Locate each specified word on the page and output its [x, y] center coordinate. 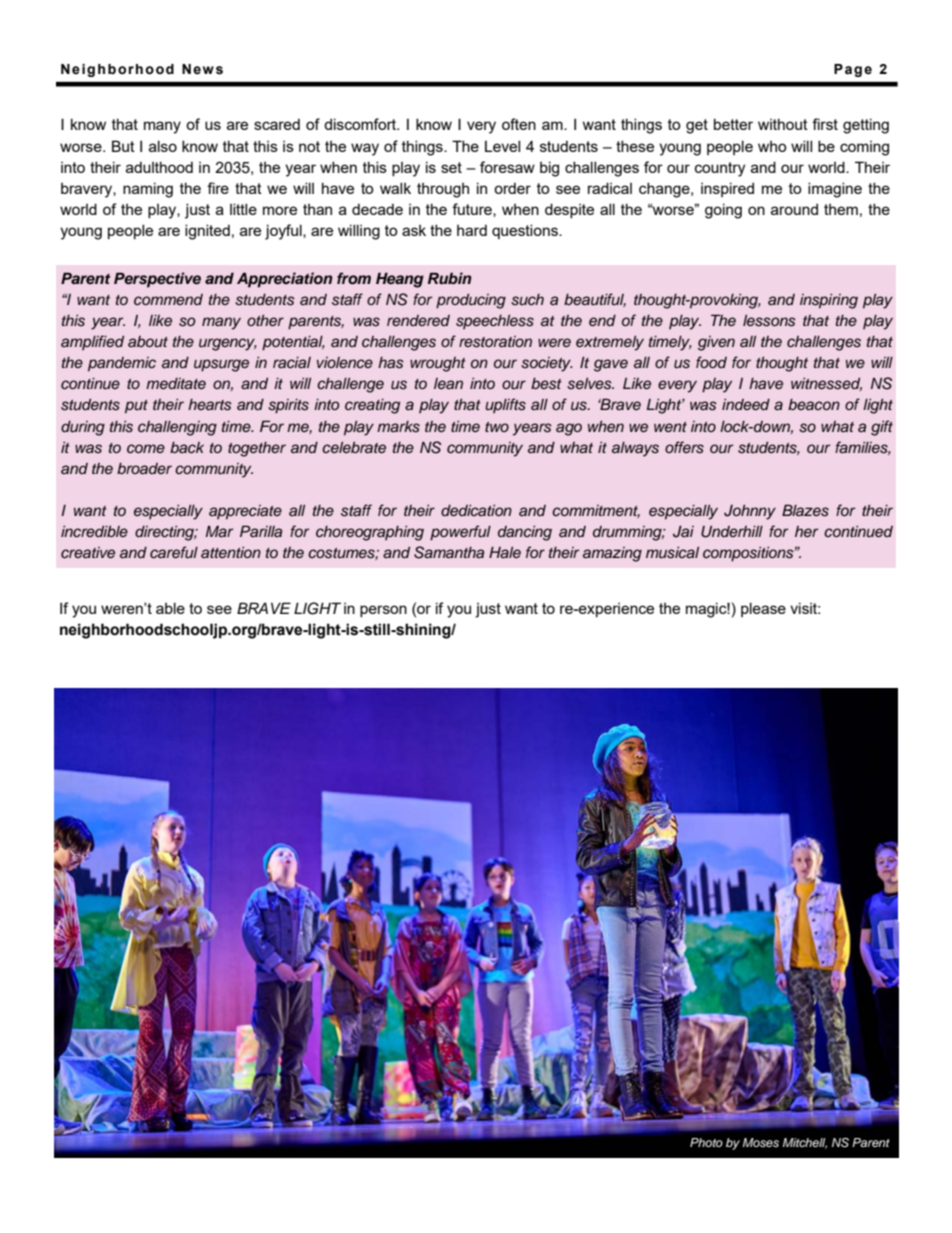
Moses [761, 1142]
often [519, 124]
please [763, 609]
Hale [505, 552]
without [783, 124]
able [170, 608]
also [163, 146]
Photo [706, 1142]
